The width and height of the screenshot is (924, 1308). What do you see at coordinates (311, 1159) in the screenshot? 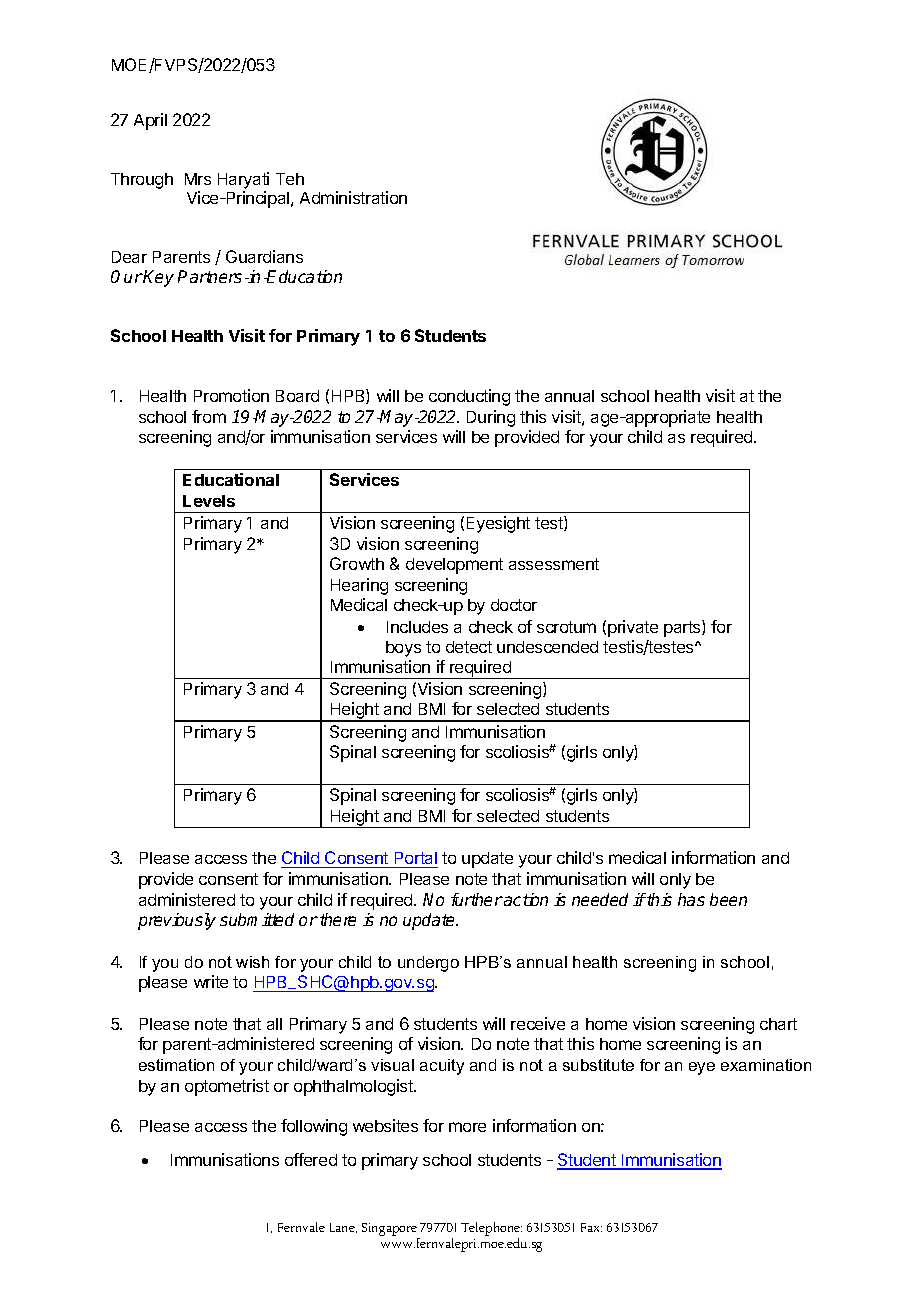
I see `offered` at bounding box center [311, 1159].
